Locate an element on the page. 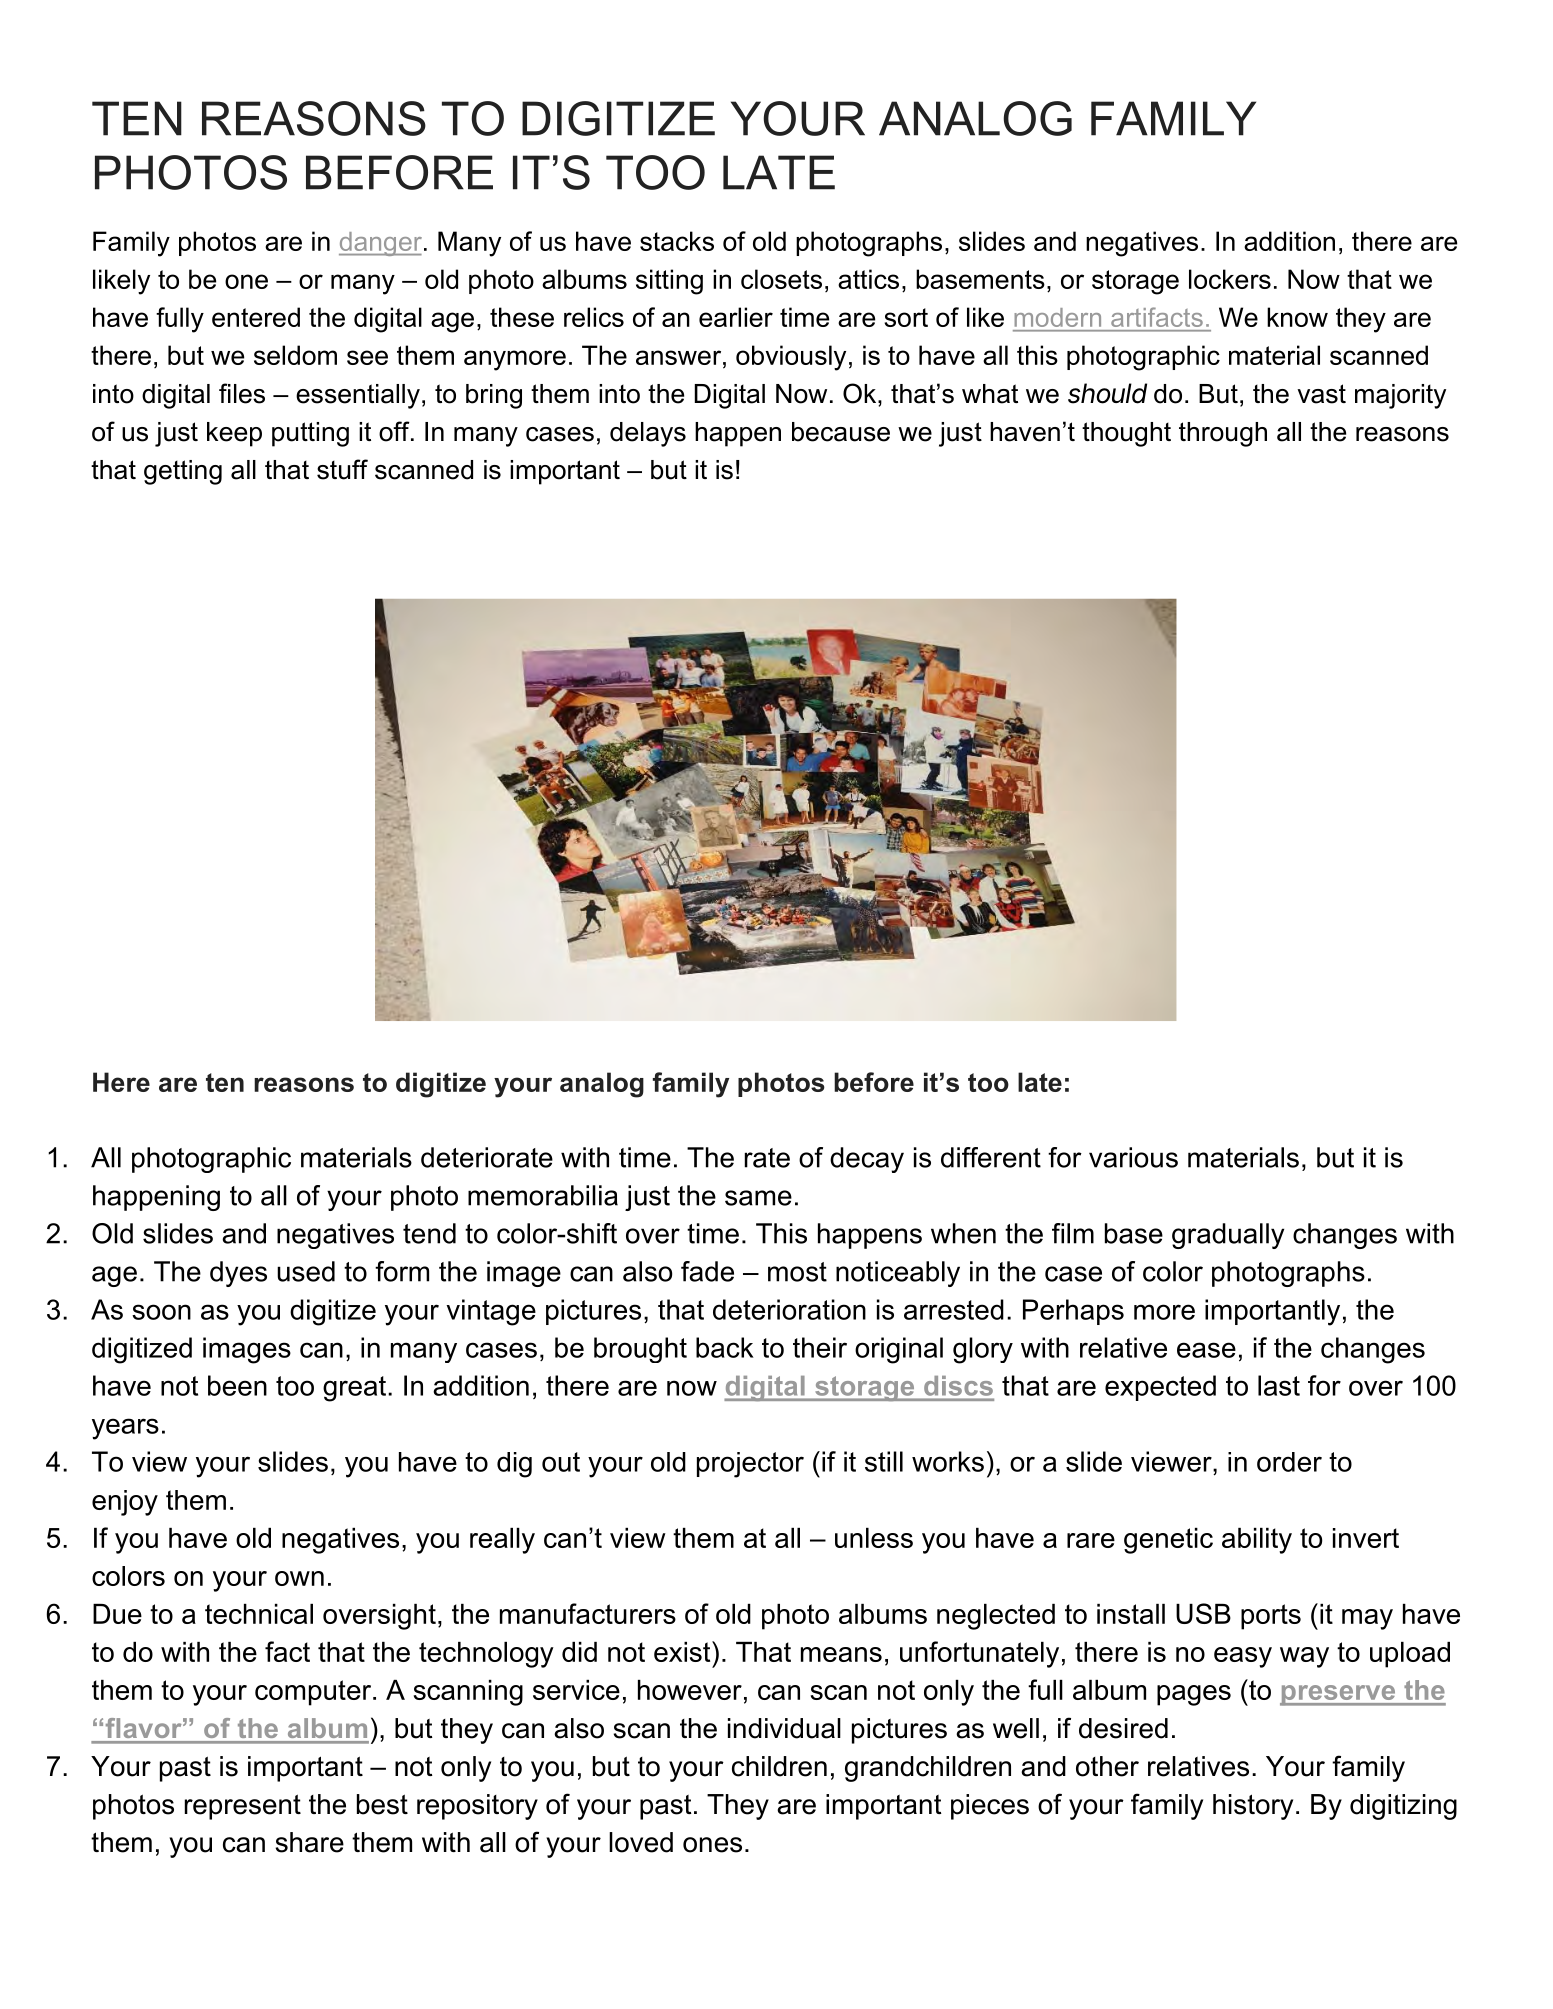  decay is located at coordinates (867, 1160).
